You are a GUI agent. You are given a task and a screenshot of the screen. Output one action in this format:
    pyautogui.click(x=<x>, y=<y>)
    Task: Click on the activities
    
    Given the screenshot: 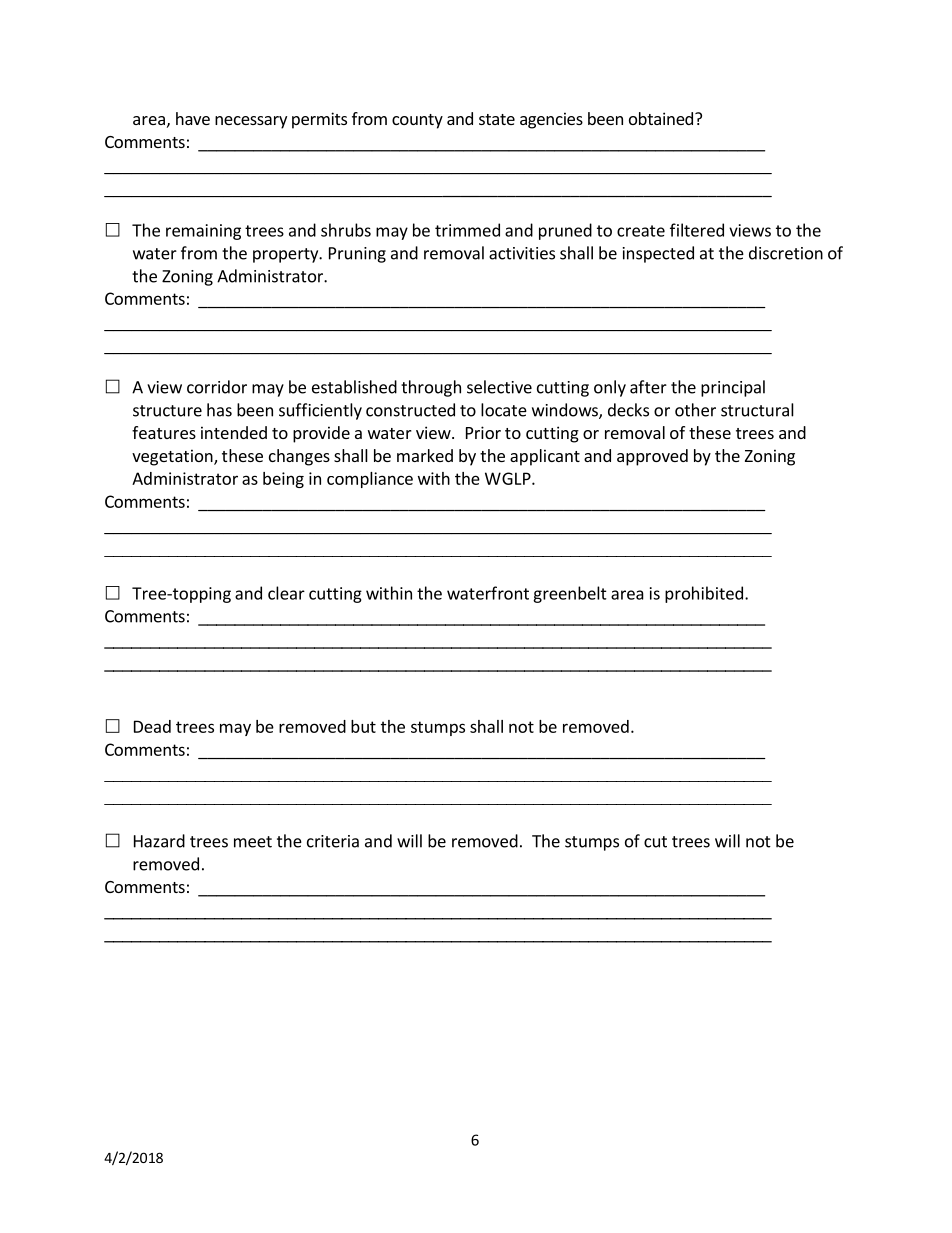 What is the action you would take?
    pyautogui.click(x=522, y=253)
